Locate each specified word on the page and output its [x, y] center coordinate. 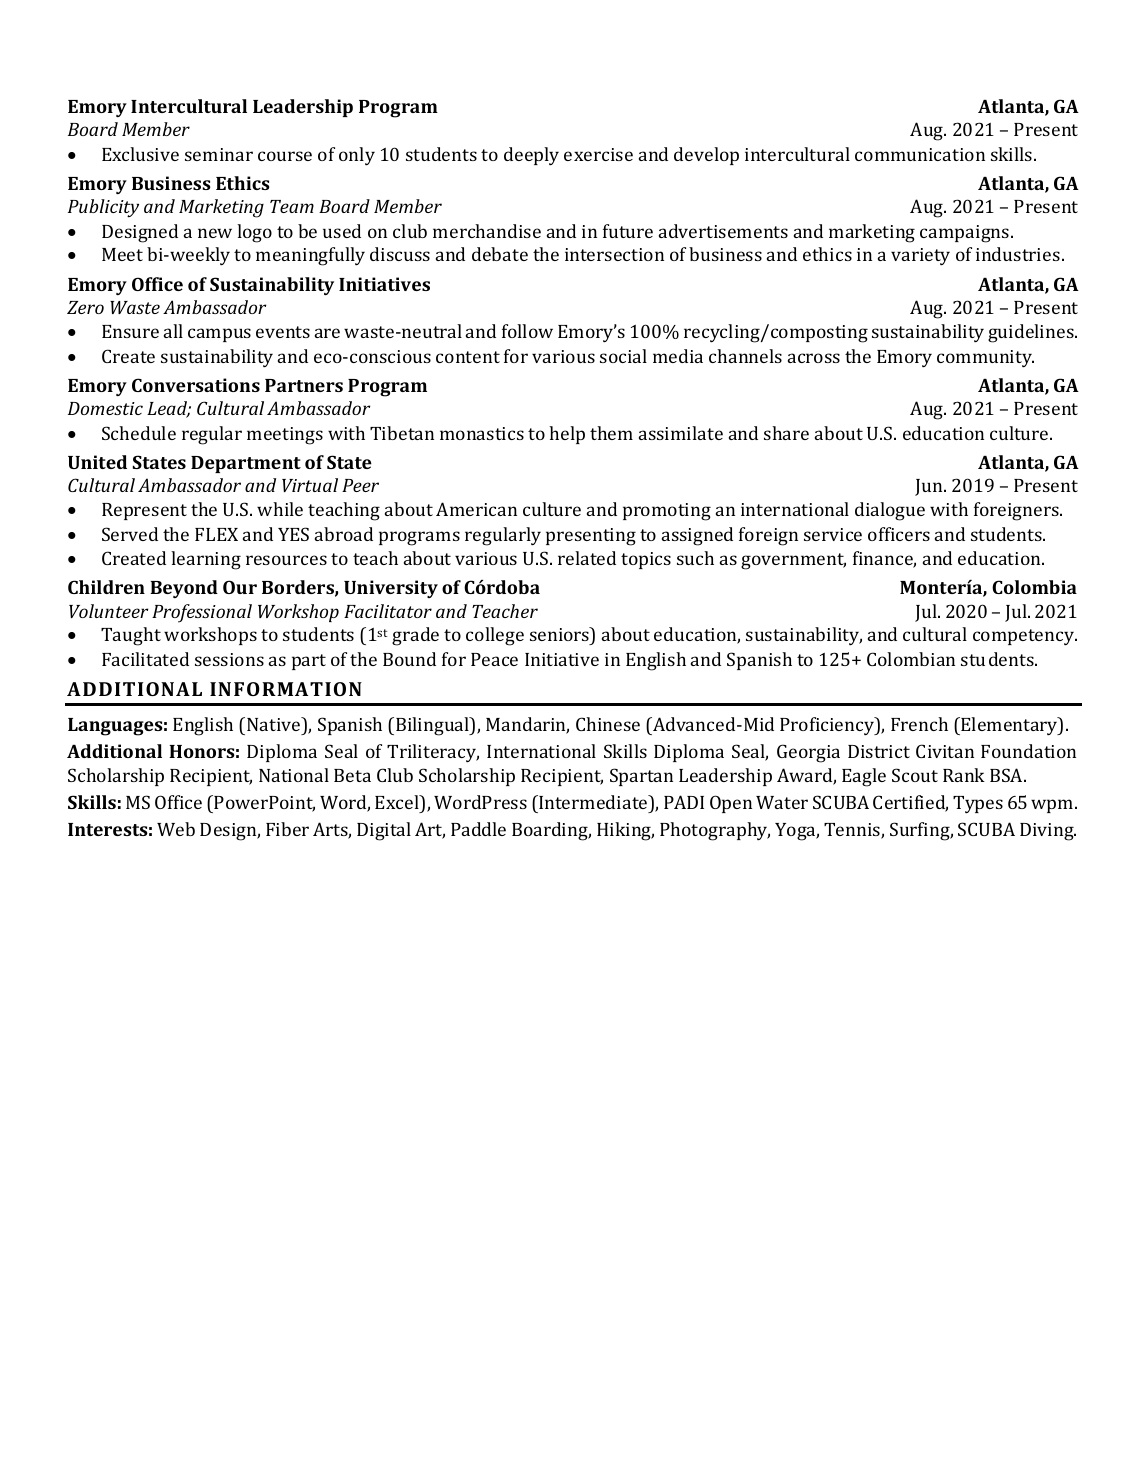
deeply [531, 156]
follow [527, 331]
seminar [219, 154]
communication [920, 154]
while [280, 509]
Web [176, 829]
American [476, 509]
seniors [560, 636]
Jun [930, 487]
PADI [684, 802]
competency [1025, 637]
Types [978, 804]
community [985, 358]
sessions [229, 659]
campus [219, 335]
